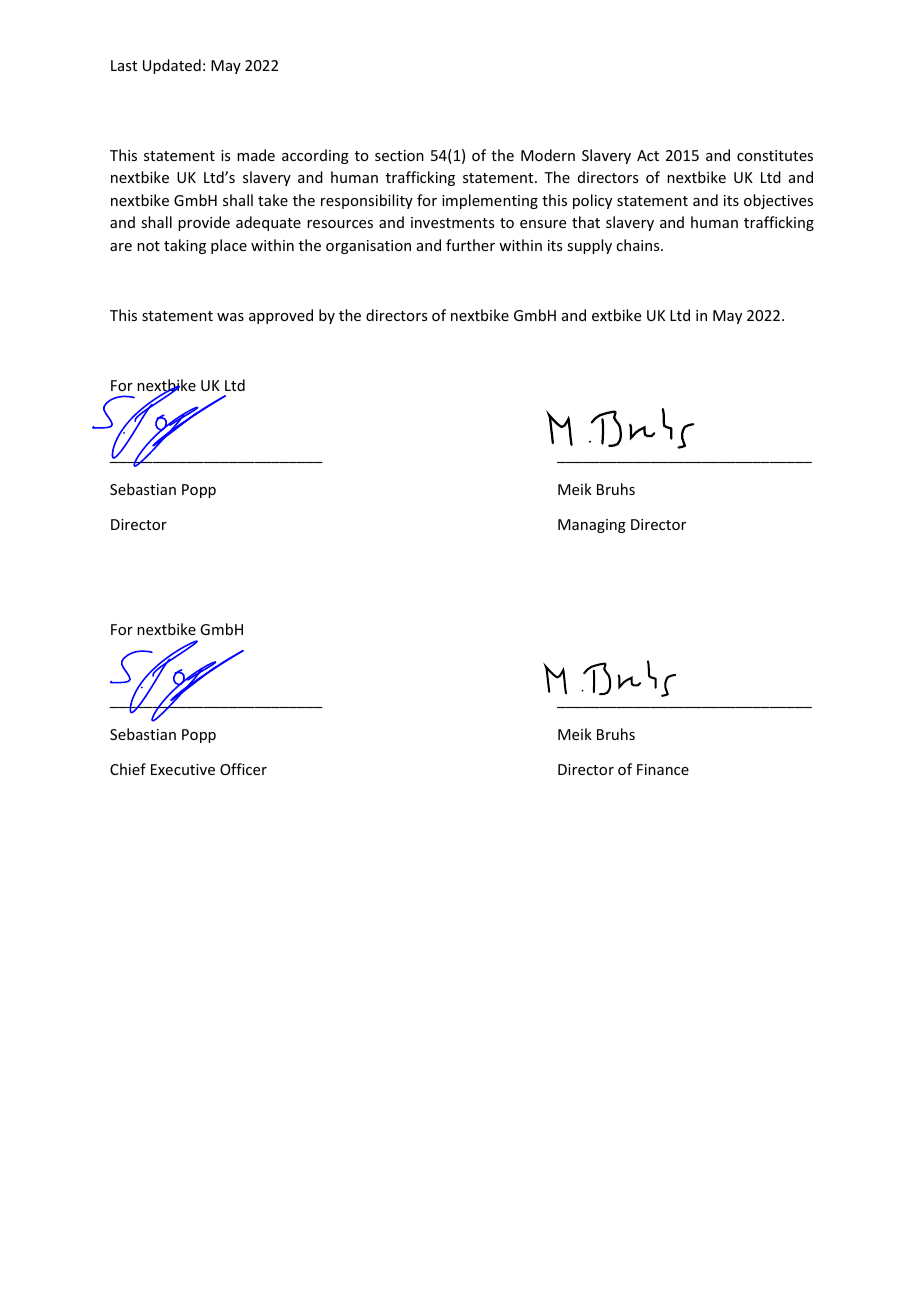 This document has height=1308, width=924. I want to click on Executive, so click(183, 769).
